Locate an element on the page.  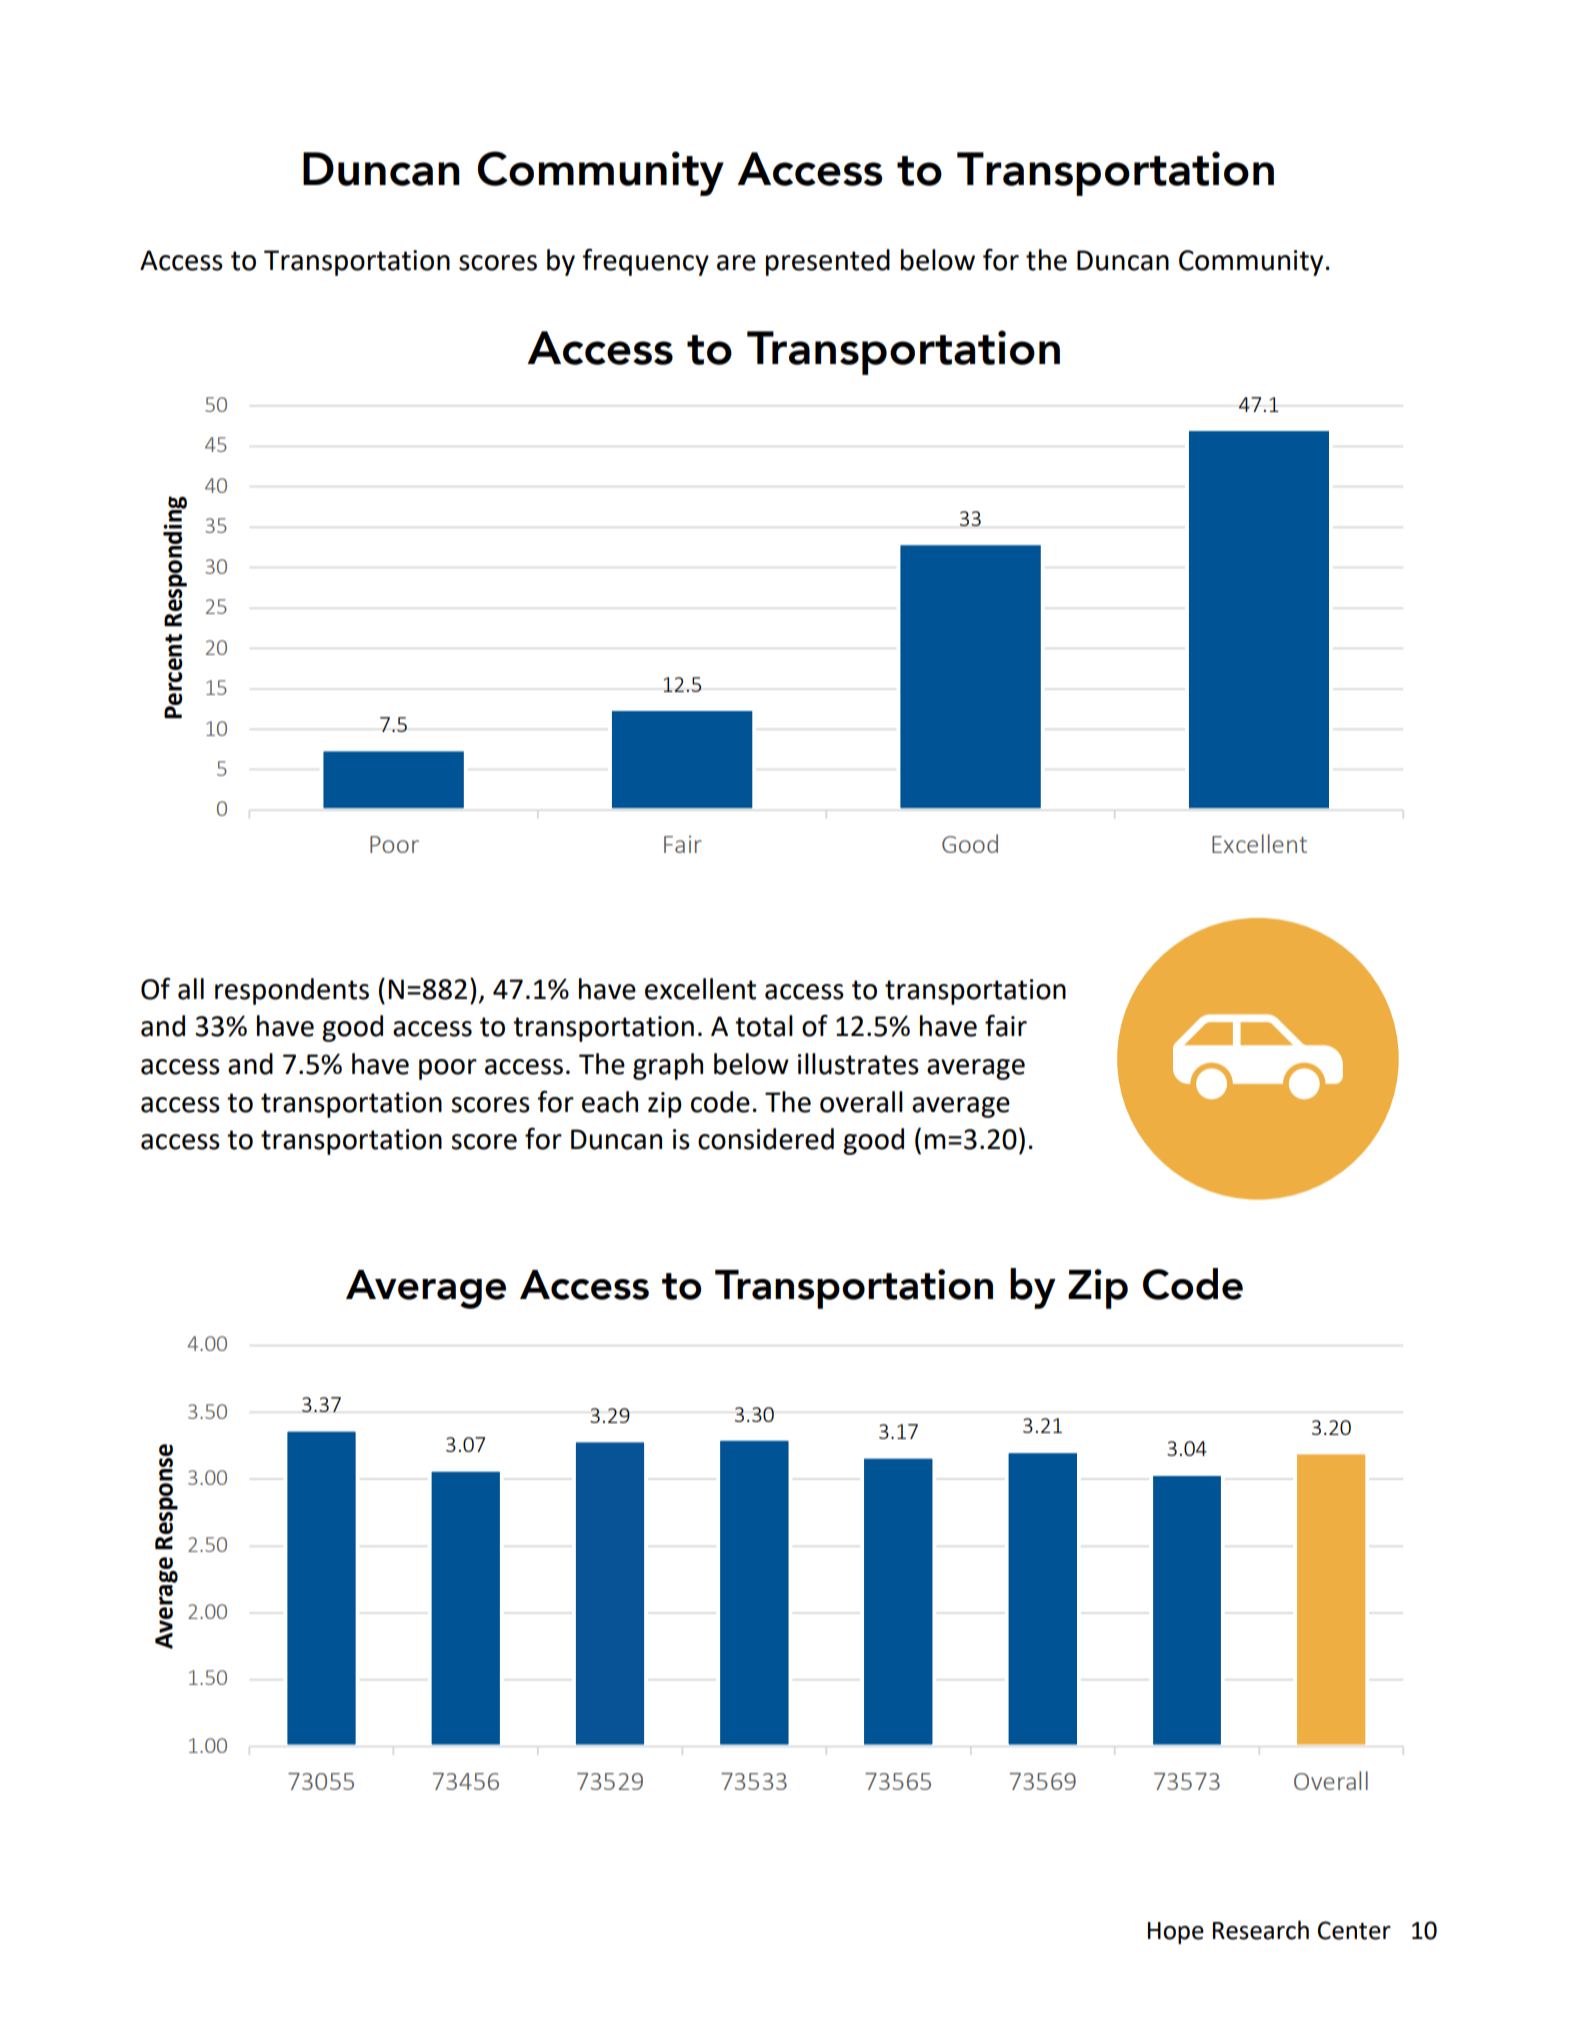
total is located at coordinates (764, 1026).
